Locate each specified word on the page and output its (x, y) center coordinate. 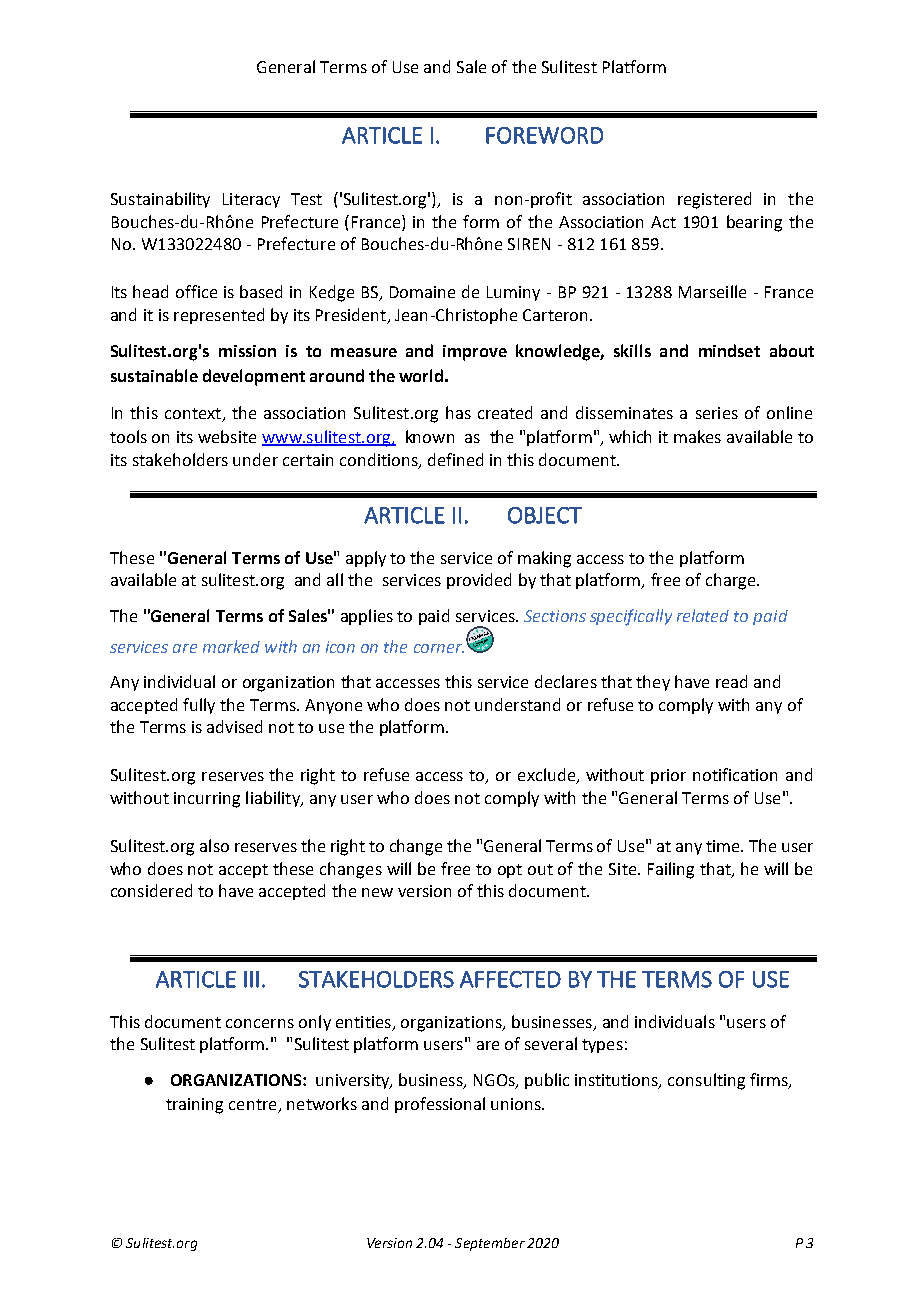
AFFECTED (510, 979)
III (251, 979)
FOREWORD (544, 135)
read (731, 681)
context (194, 415)
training (194, 1106)
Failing (671, 870)
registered (714, 200)
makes (697, 436)
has (458, 412)
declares (566, 681)
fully (199, 706)
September (490, 1244)
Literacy (251, 200)
